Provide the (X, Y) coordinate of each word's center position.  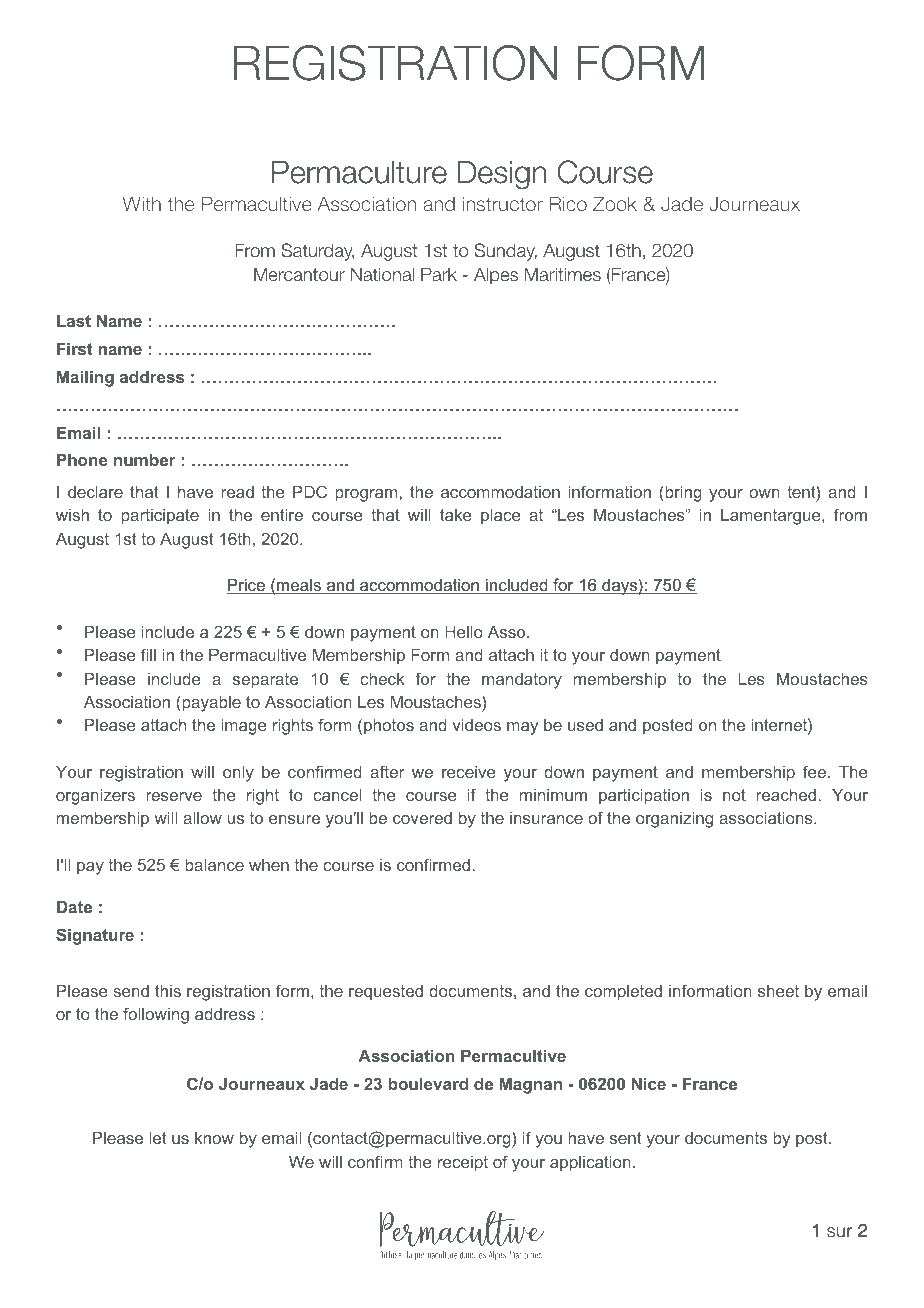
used (585, 725)
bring (682, 493)
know (214, 1138)
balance (214, 865)
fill (148, 654)
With (142, 203)
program (366, 495)
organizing (674, 820)
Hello (464, 632)
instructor (503, 203)
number (145, 460)
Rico (568, 203)
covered (422, 818)
